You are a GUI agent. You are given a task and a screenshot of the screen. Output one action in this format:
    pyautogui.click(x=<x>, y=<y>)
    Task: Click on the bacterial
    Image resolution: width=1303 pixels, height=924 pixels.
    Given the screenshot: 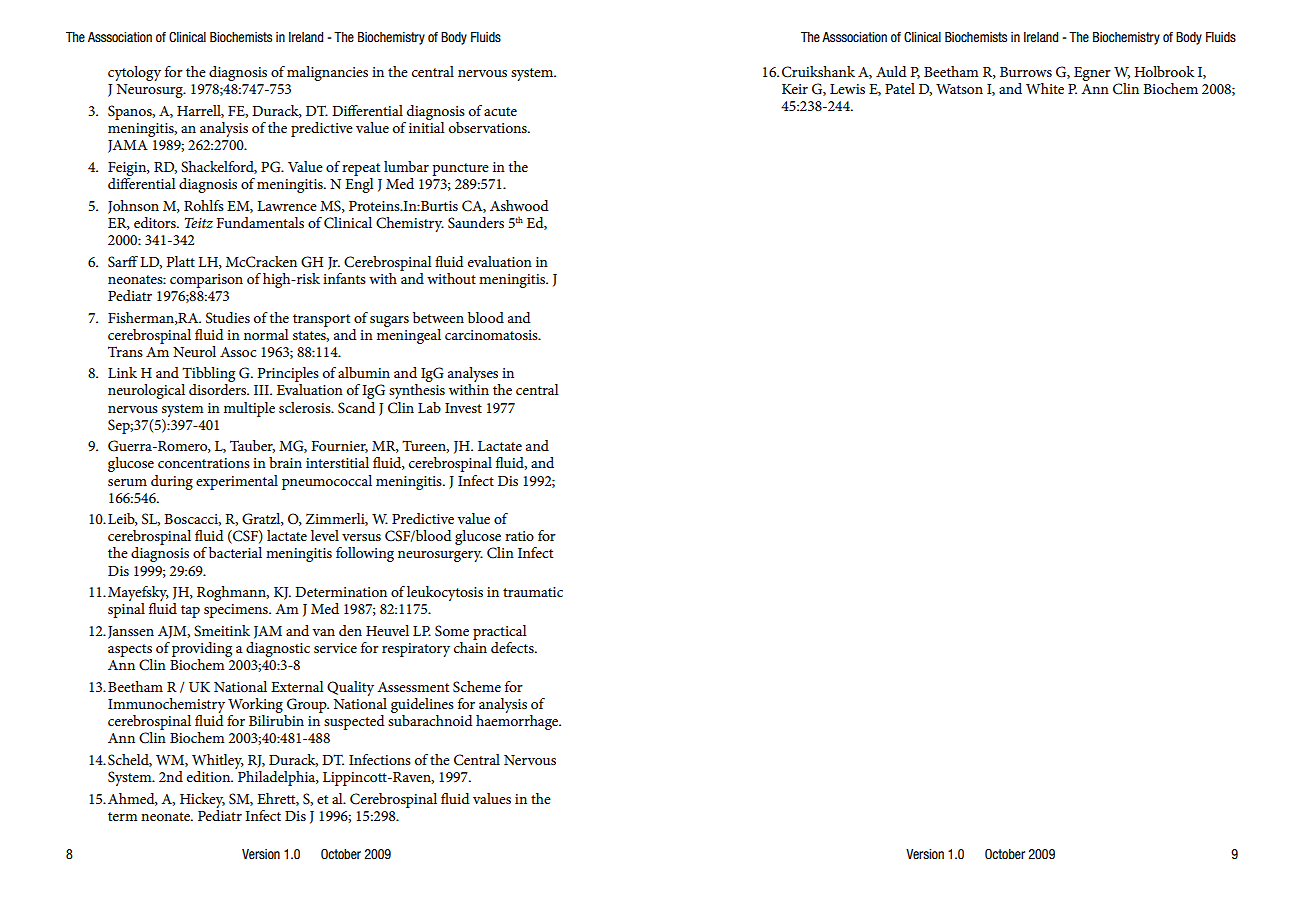 What is the action you would take?
    pyautogui.click(x=235, y=552)
